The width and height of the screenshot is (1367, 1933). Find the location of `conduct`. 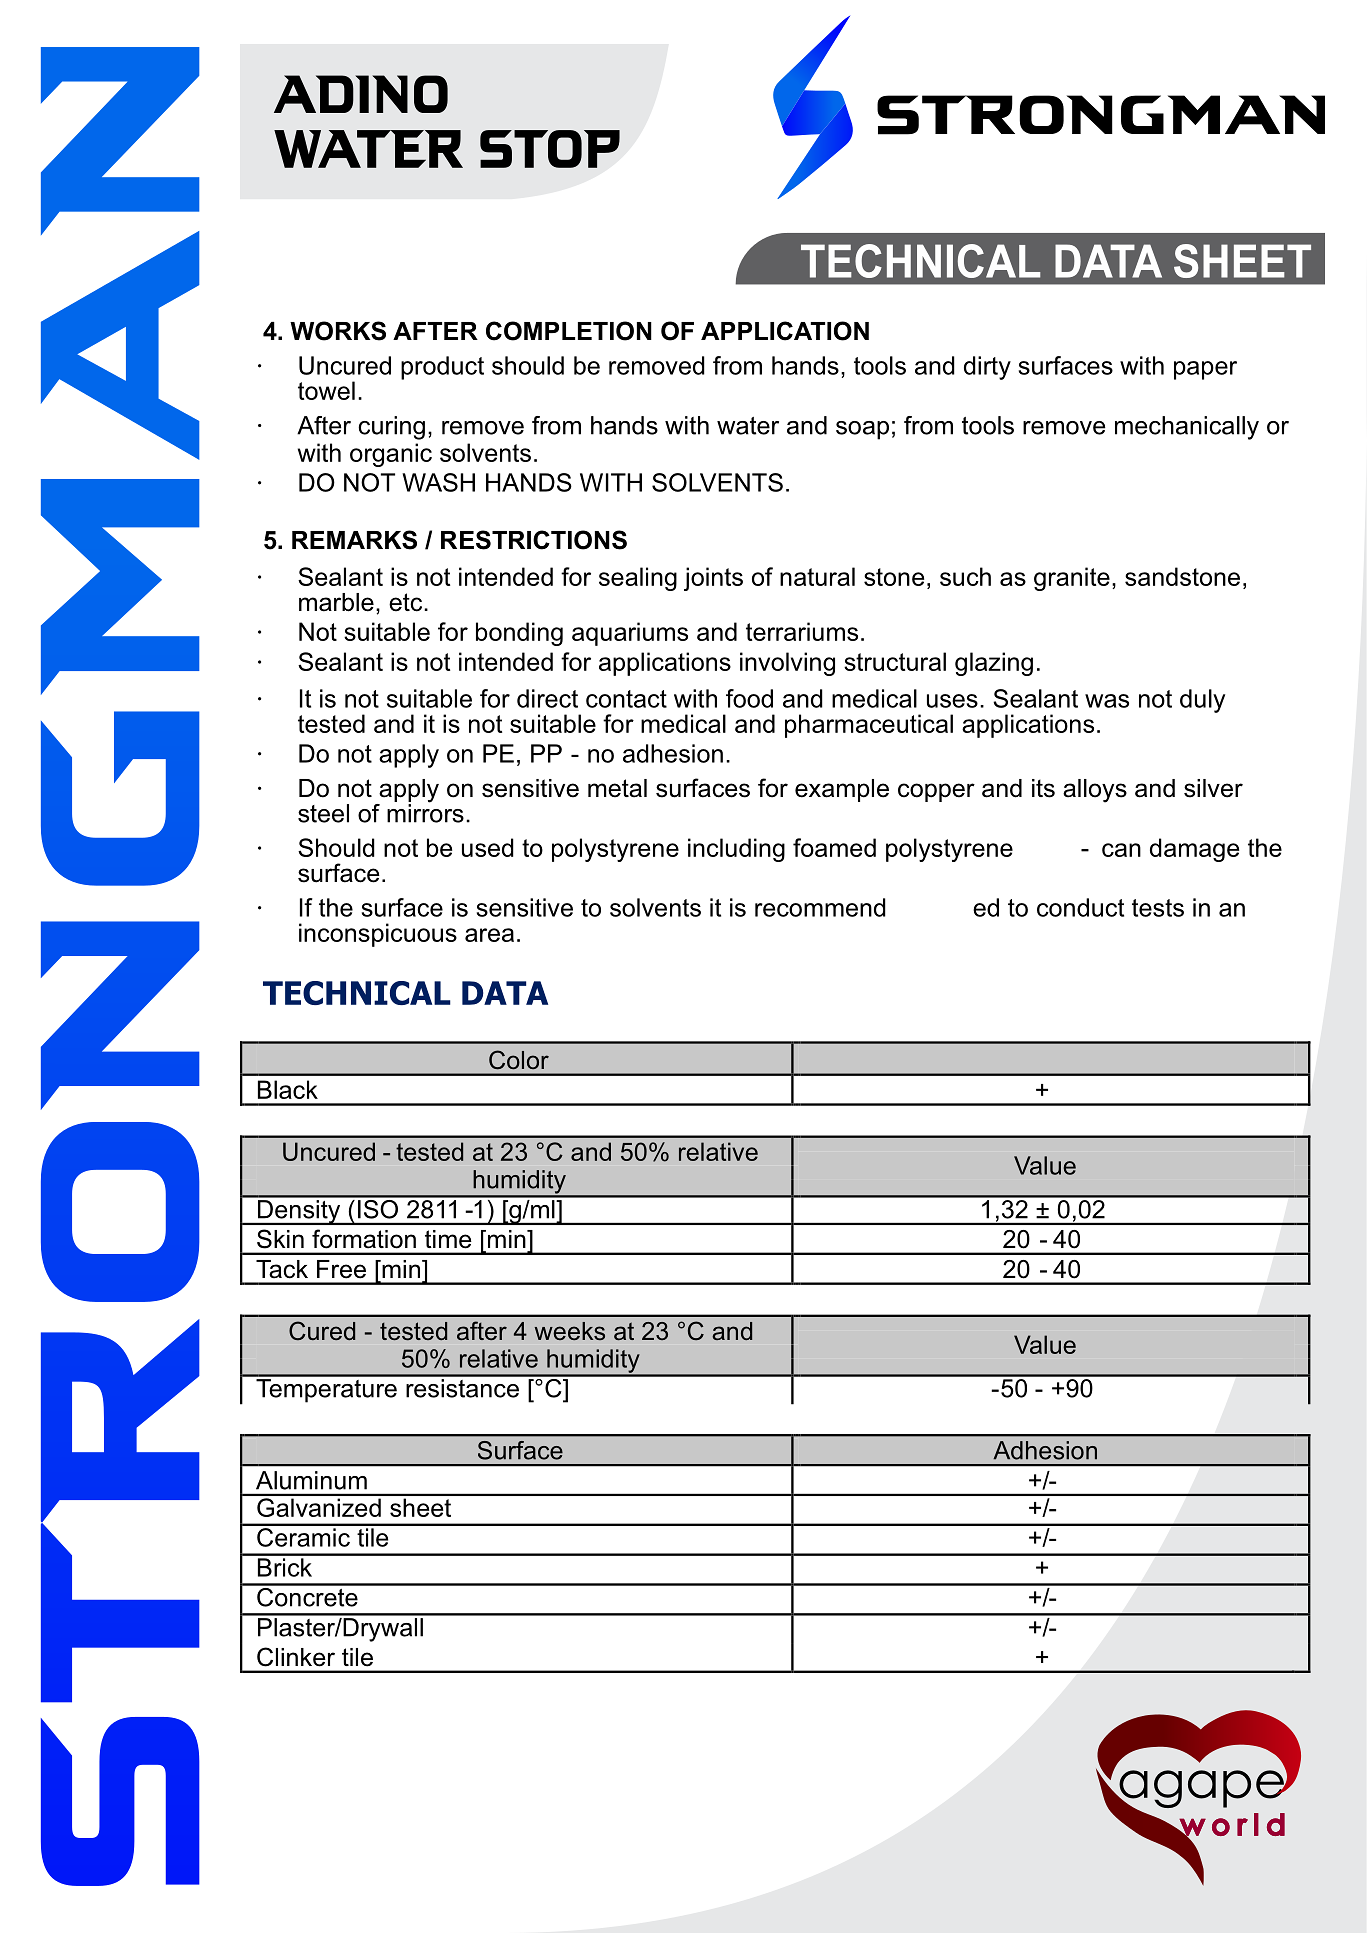

conduct is located at coordinates (1080, 907).
